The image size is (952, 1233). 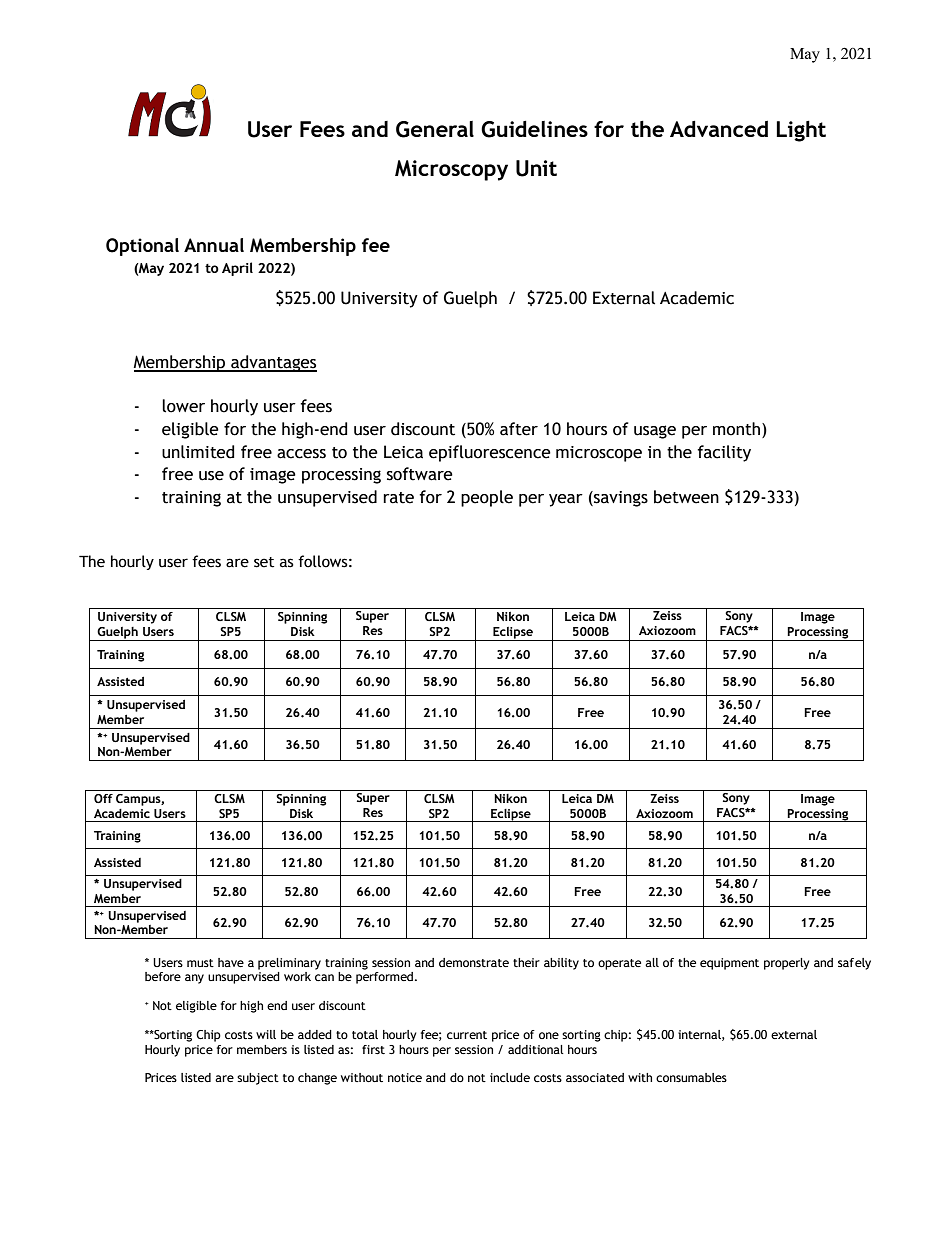 I want to click on facility, so click(x=724, y=453).
